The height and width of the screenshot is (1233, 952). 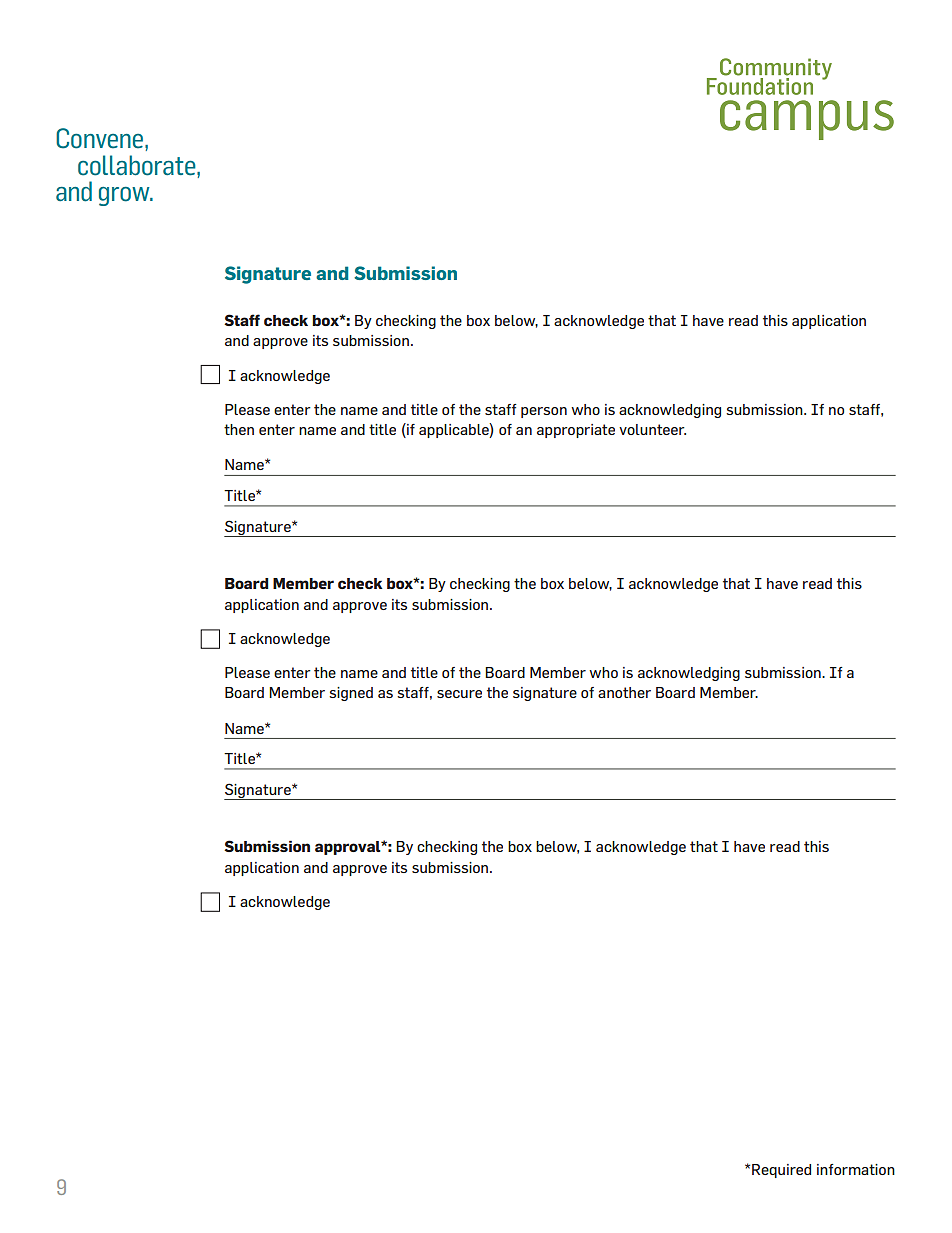 What do you see at coordinates (781, 1171) in the screenshot?
I see `Required` at bounding box center [781, 1171].
